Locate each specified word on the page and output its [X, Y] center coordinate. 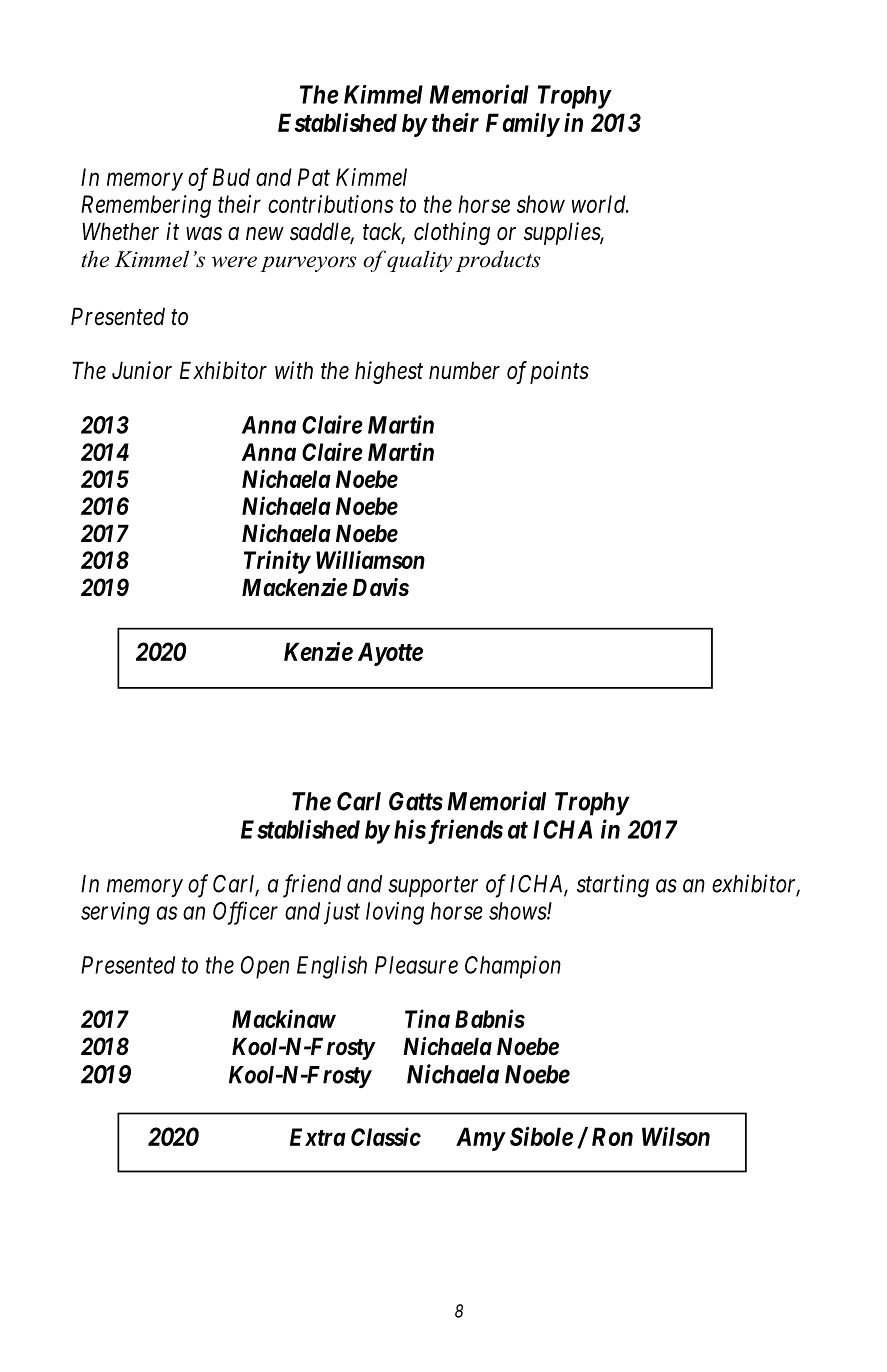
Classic [386, 1136]
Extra [318, 1137]
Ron [612, 1136]
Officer [245, 913]
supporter [433, 887]
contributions [331, 204]
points [559, 372]
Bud [231, 177]
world [600, 204]
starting [613, 886]
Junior [142, 370]
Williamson [370, 559]
